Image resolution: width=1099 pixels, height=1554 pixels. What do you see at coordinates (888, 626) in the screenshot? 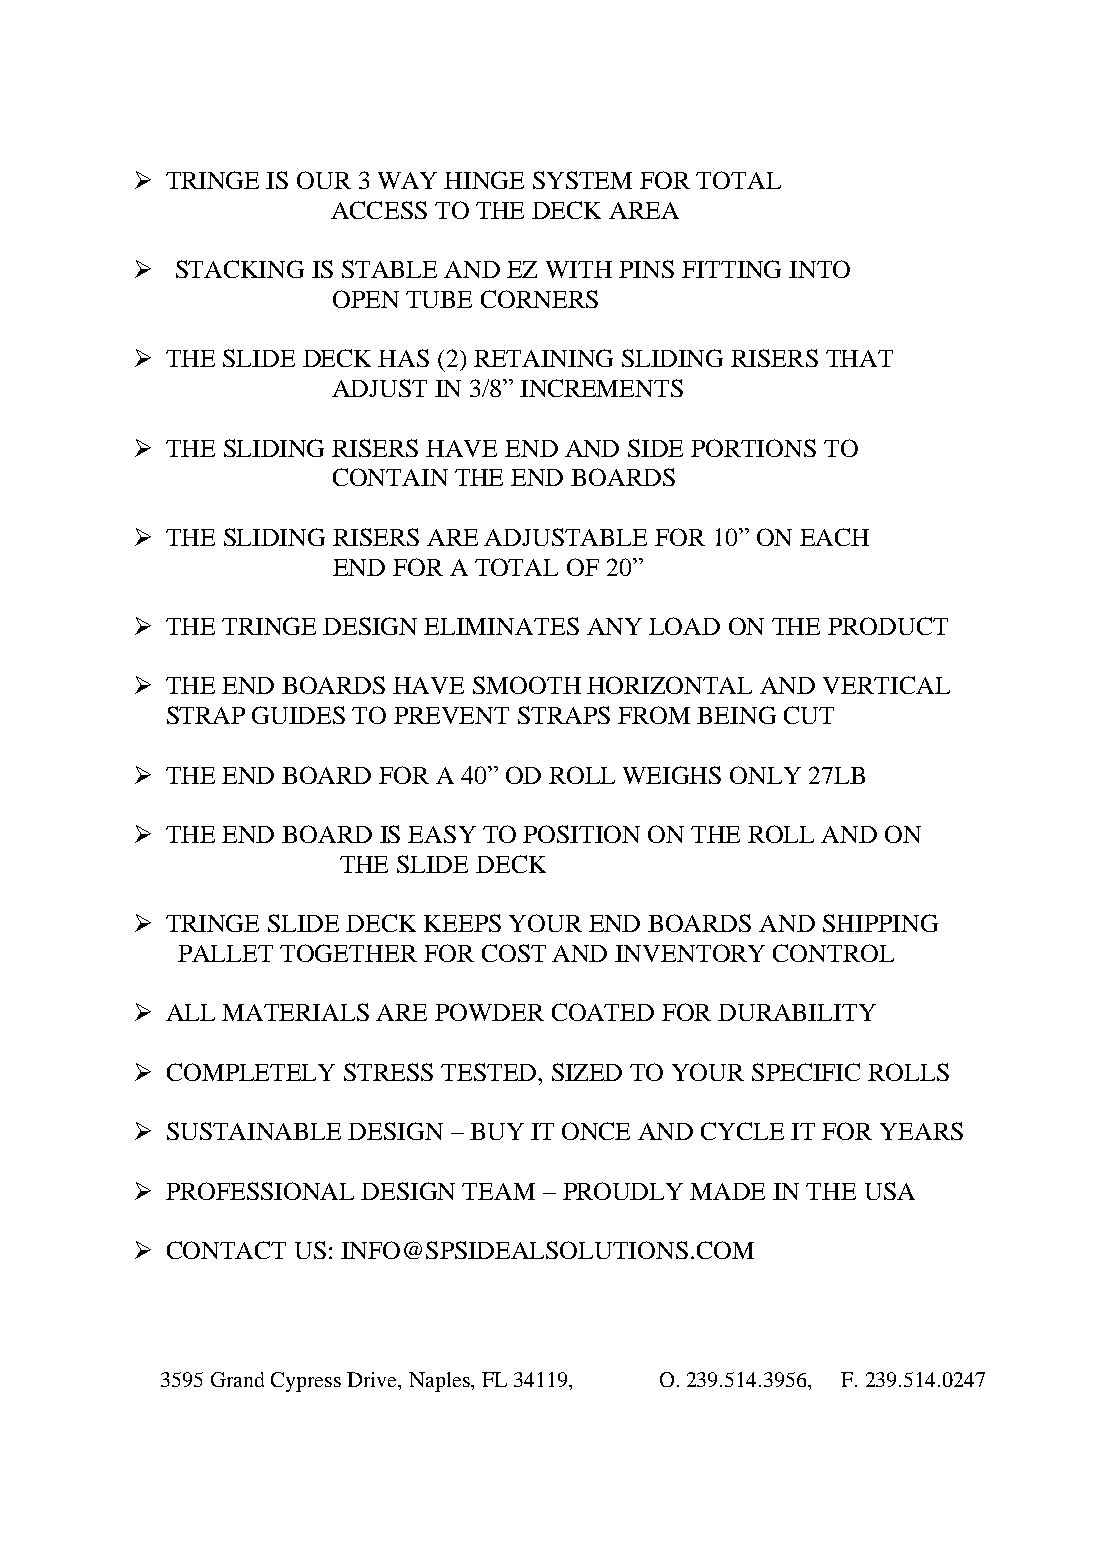
I see `PRODUCT` at bounding box center [888, 626].
